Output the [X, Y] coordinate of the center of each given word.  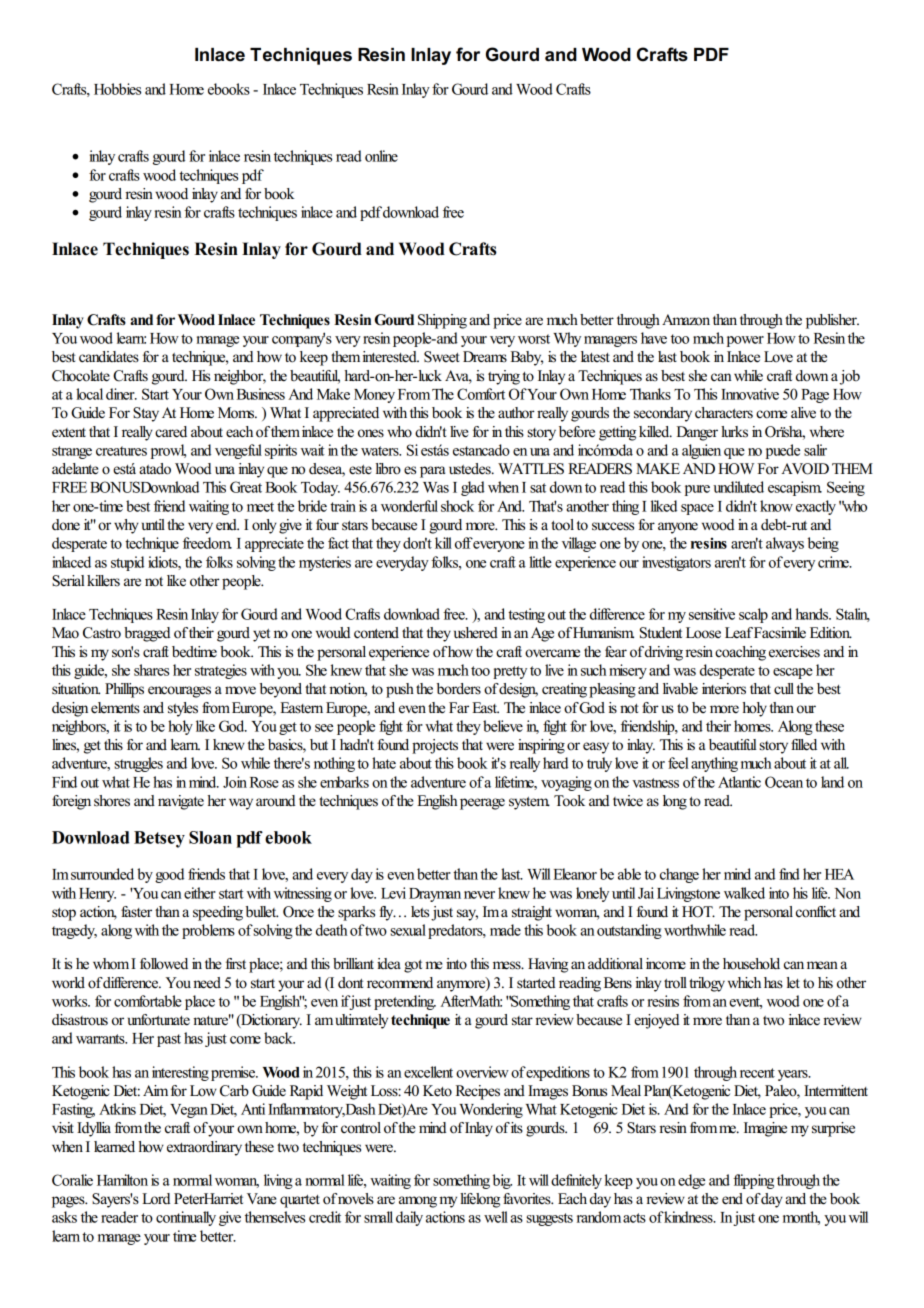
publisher [832, 321]
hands [813, 614]
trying [504, 377]
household [751, 964]
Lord [156, 1199]
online [381, 156]
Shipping [442, 321]
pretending [405, 1002]
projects [435, 746]
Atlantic [739, 782]
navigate [181, 802]
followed [164, 964]
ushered [476, 633]
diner [121, 394]
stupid [127, 563]
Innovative [750, 394]
